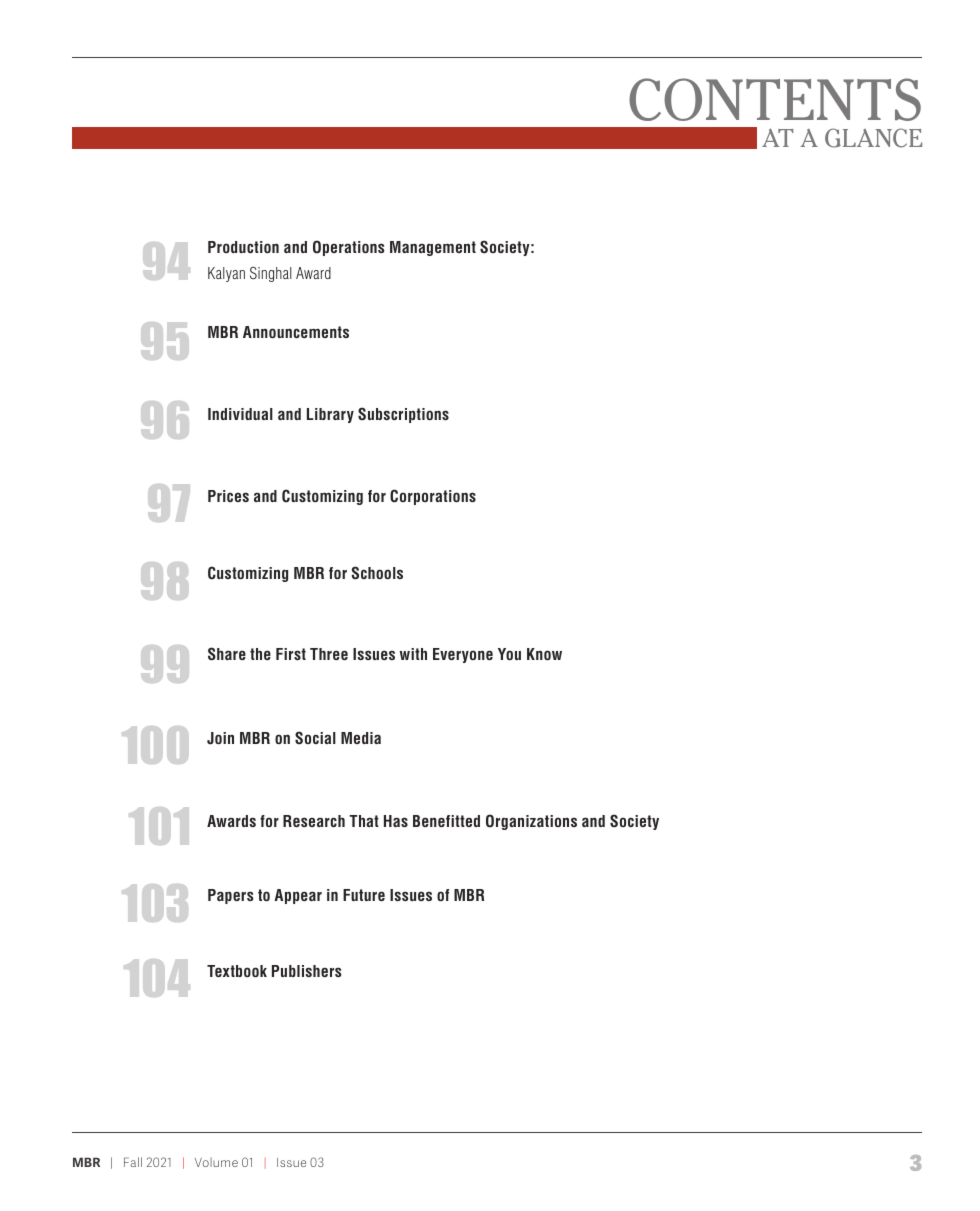 The width and height of the document is (980, 1211). What do you see at coordinates (531, 822) in the document?
I see `Organizations` at bounding box center [531, 822].
